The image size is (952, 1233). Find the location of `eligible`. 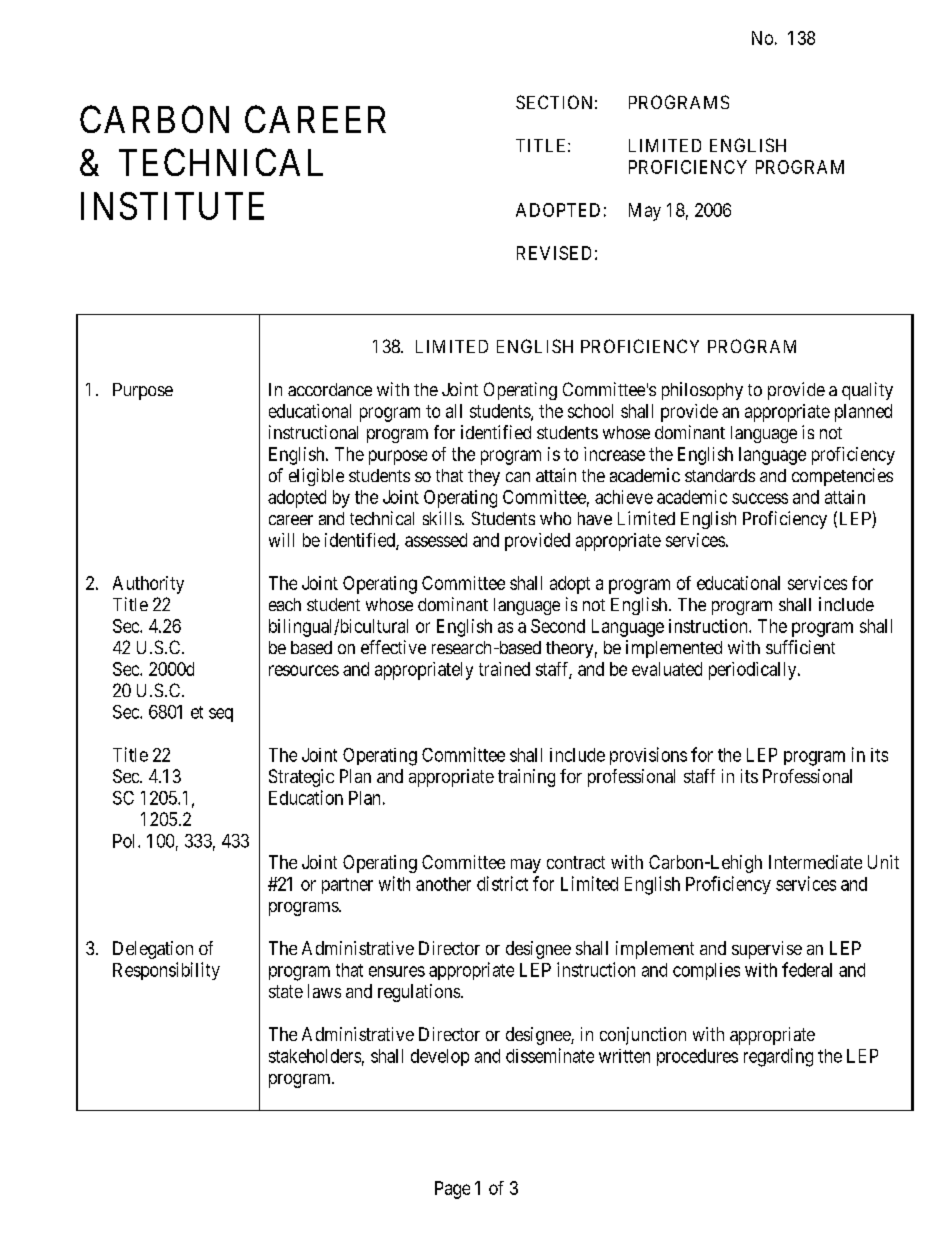

eligible is located at coordinates (316, 477).
